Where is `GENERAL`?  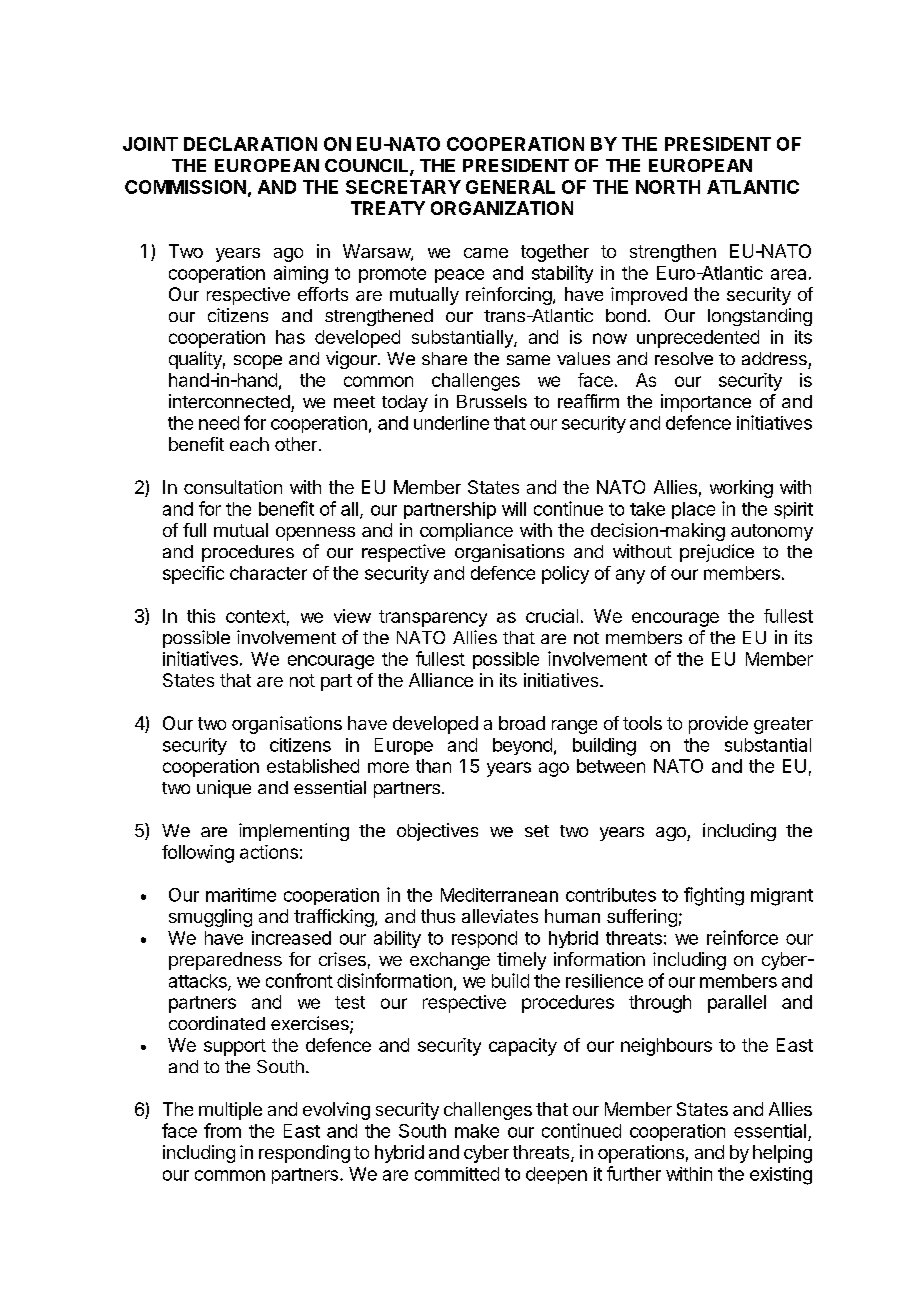 GENERAL is located at coordinates (510, 187).
